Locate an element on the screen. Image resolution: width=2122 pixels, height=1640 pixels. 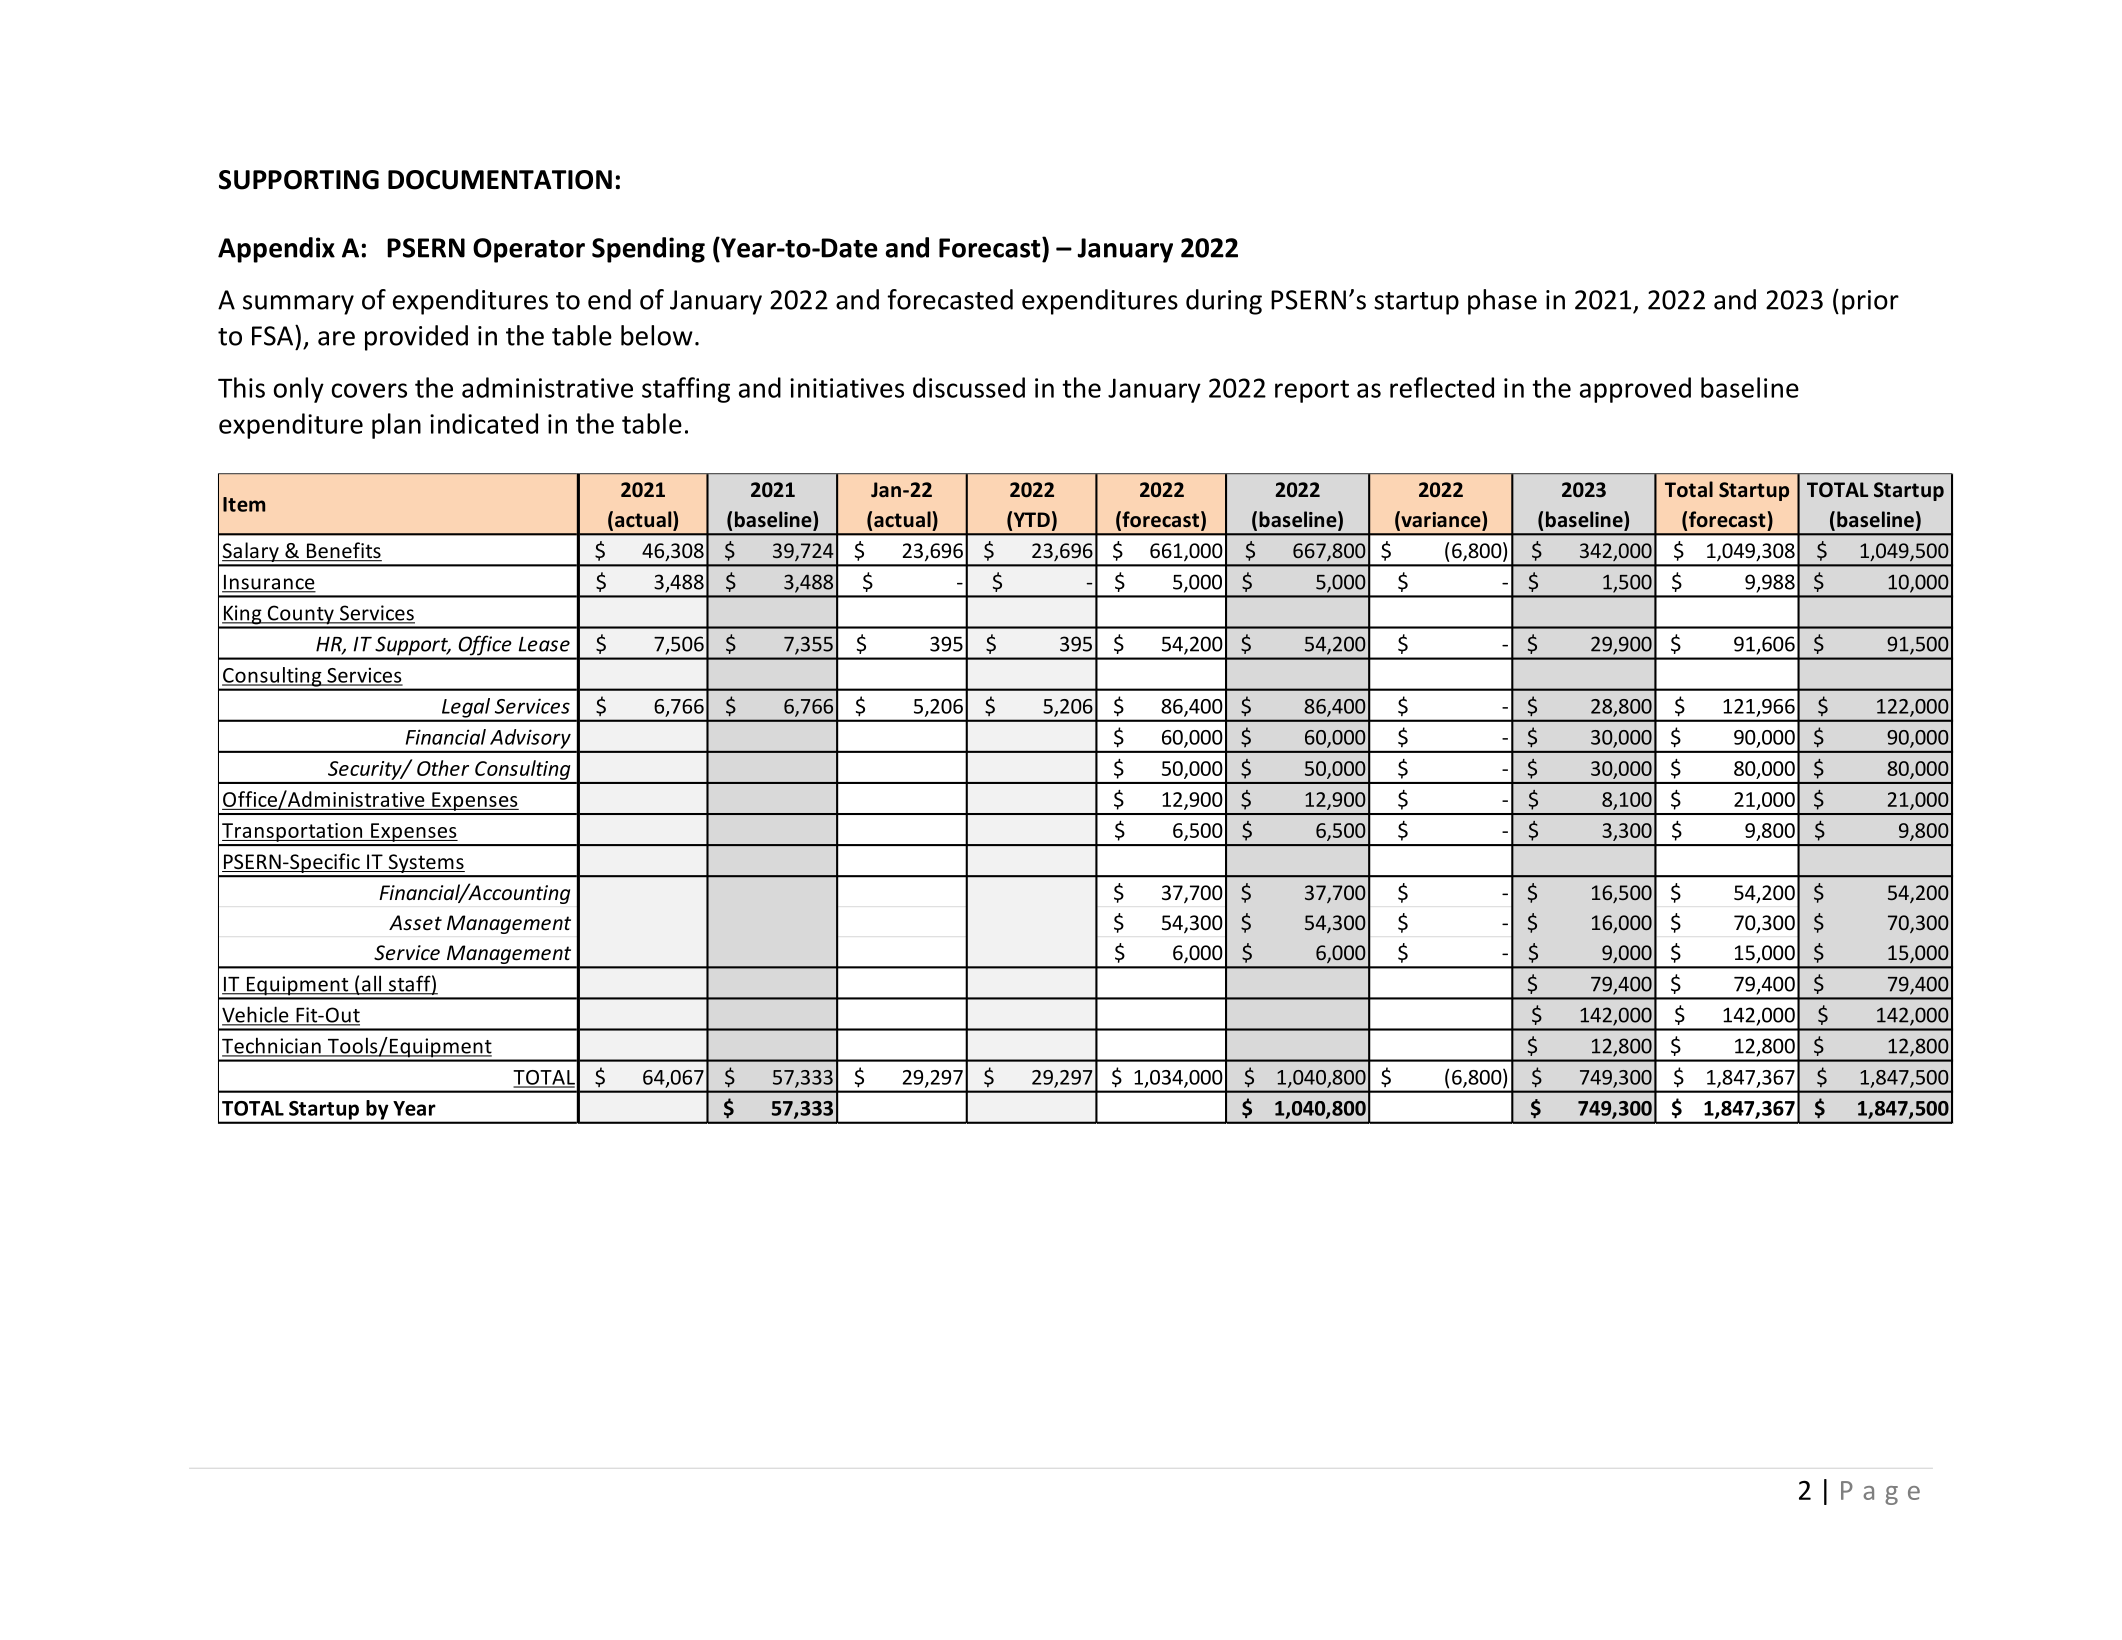
DOCUMENTATION is located at coordinates (500, 180).
